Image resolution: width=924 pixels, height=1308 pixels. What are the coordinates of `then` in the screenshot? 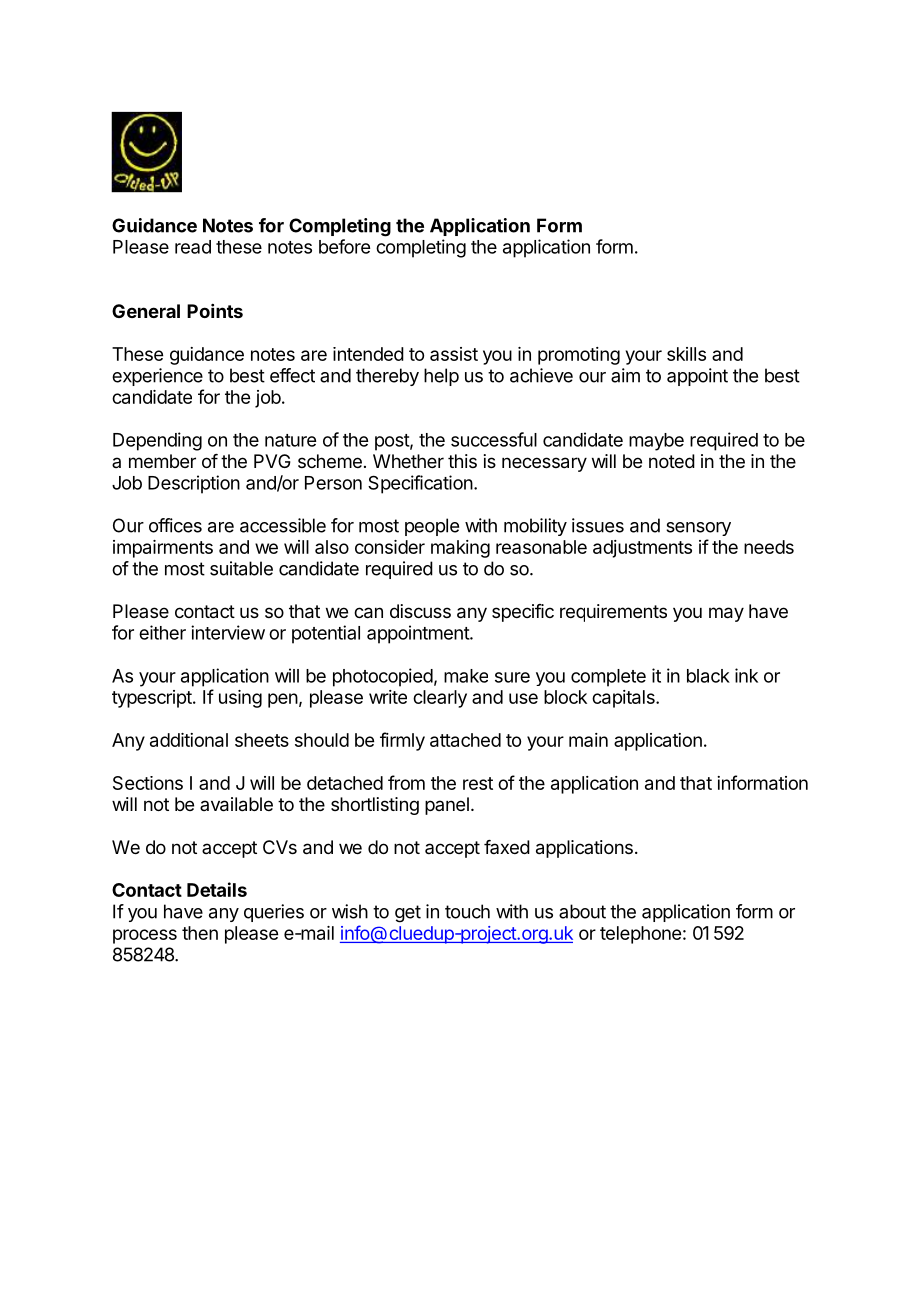 It's located at (200, 933).
